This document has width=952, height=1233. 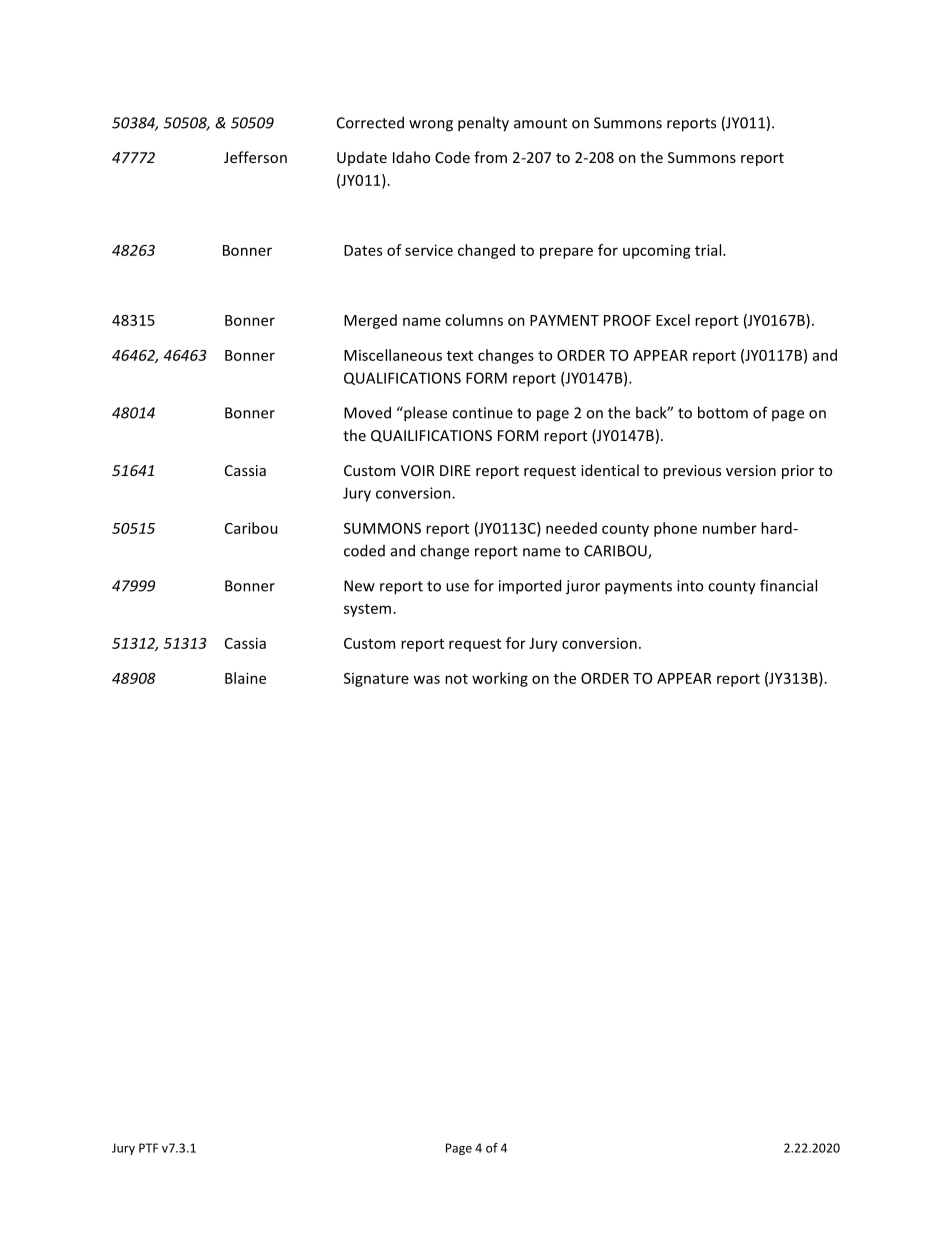 What do you see at coordinates (245, 678) in the document?
I see `Blaine` at bounding box center [245, 678].
